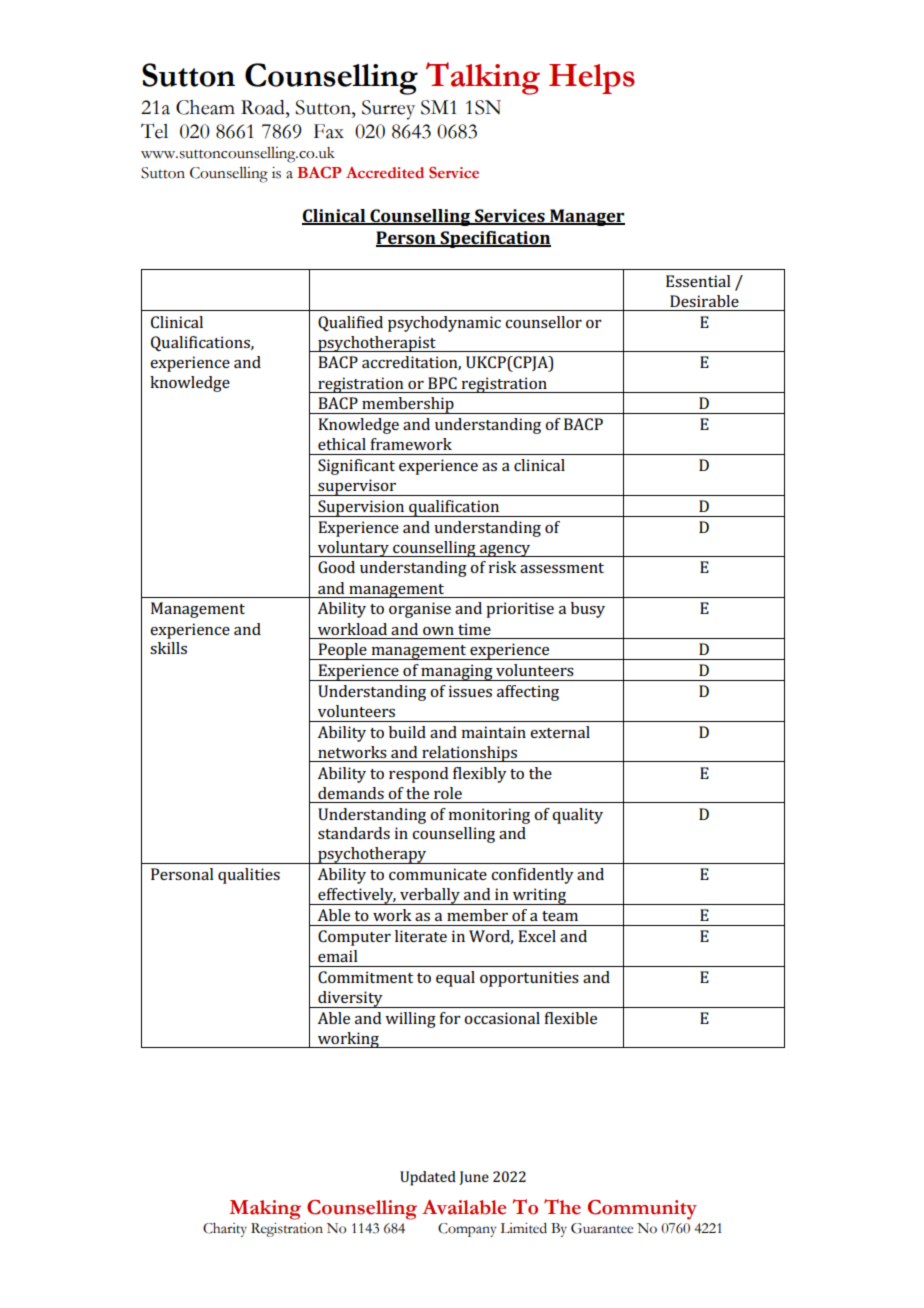  I want to click on Updated, so click(428, 1178).
